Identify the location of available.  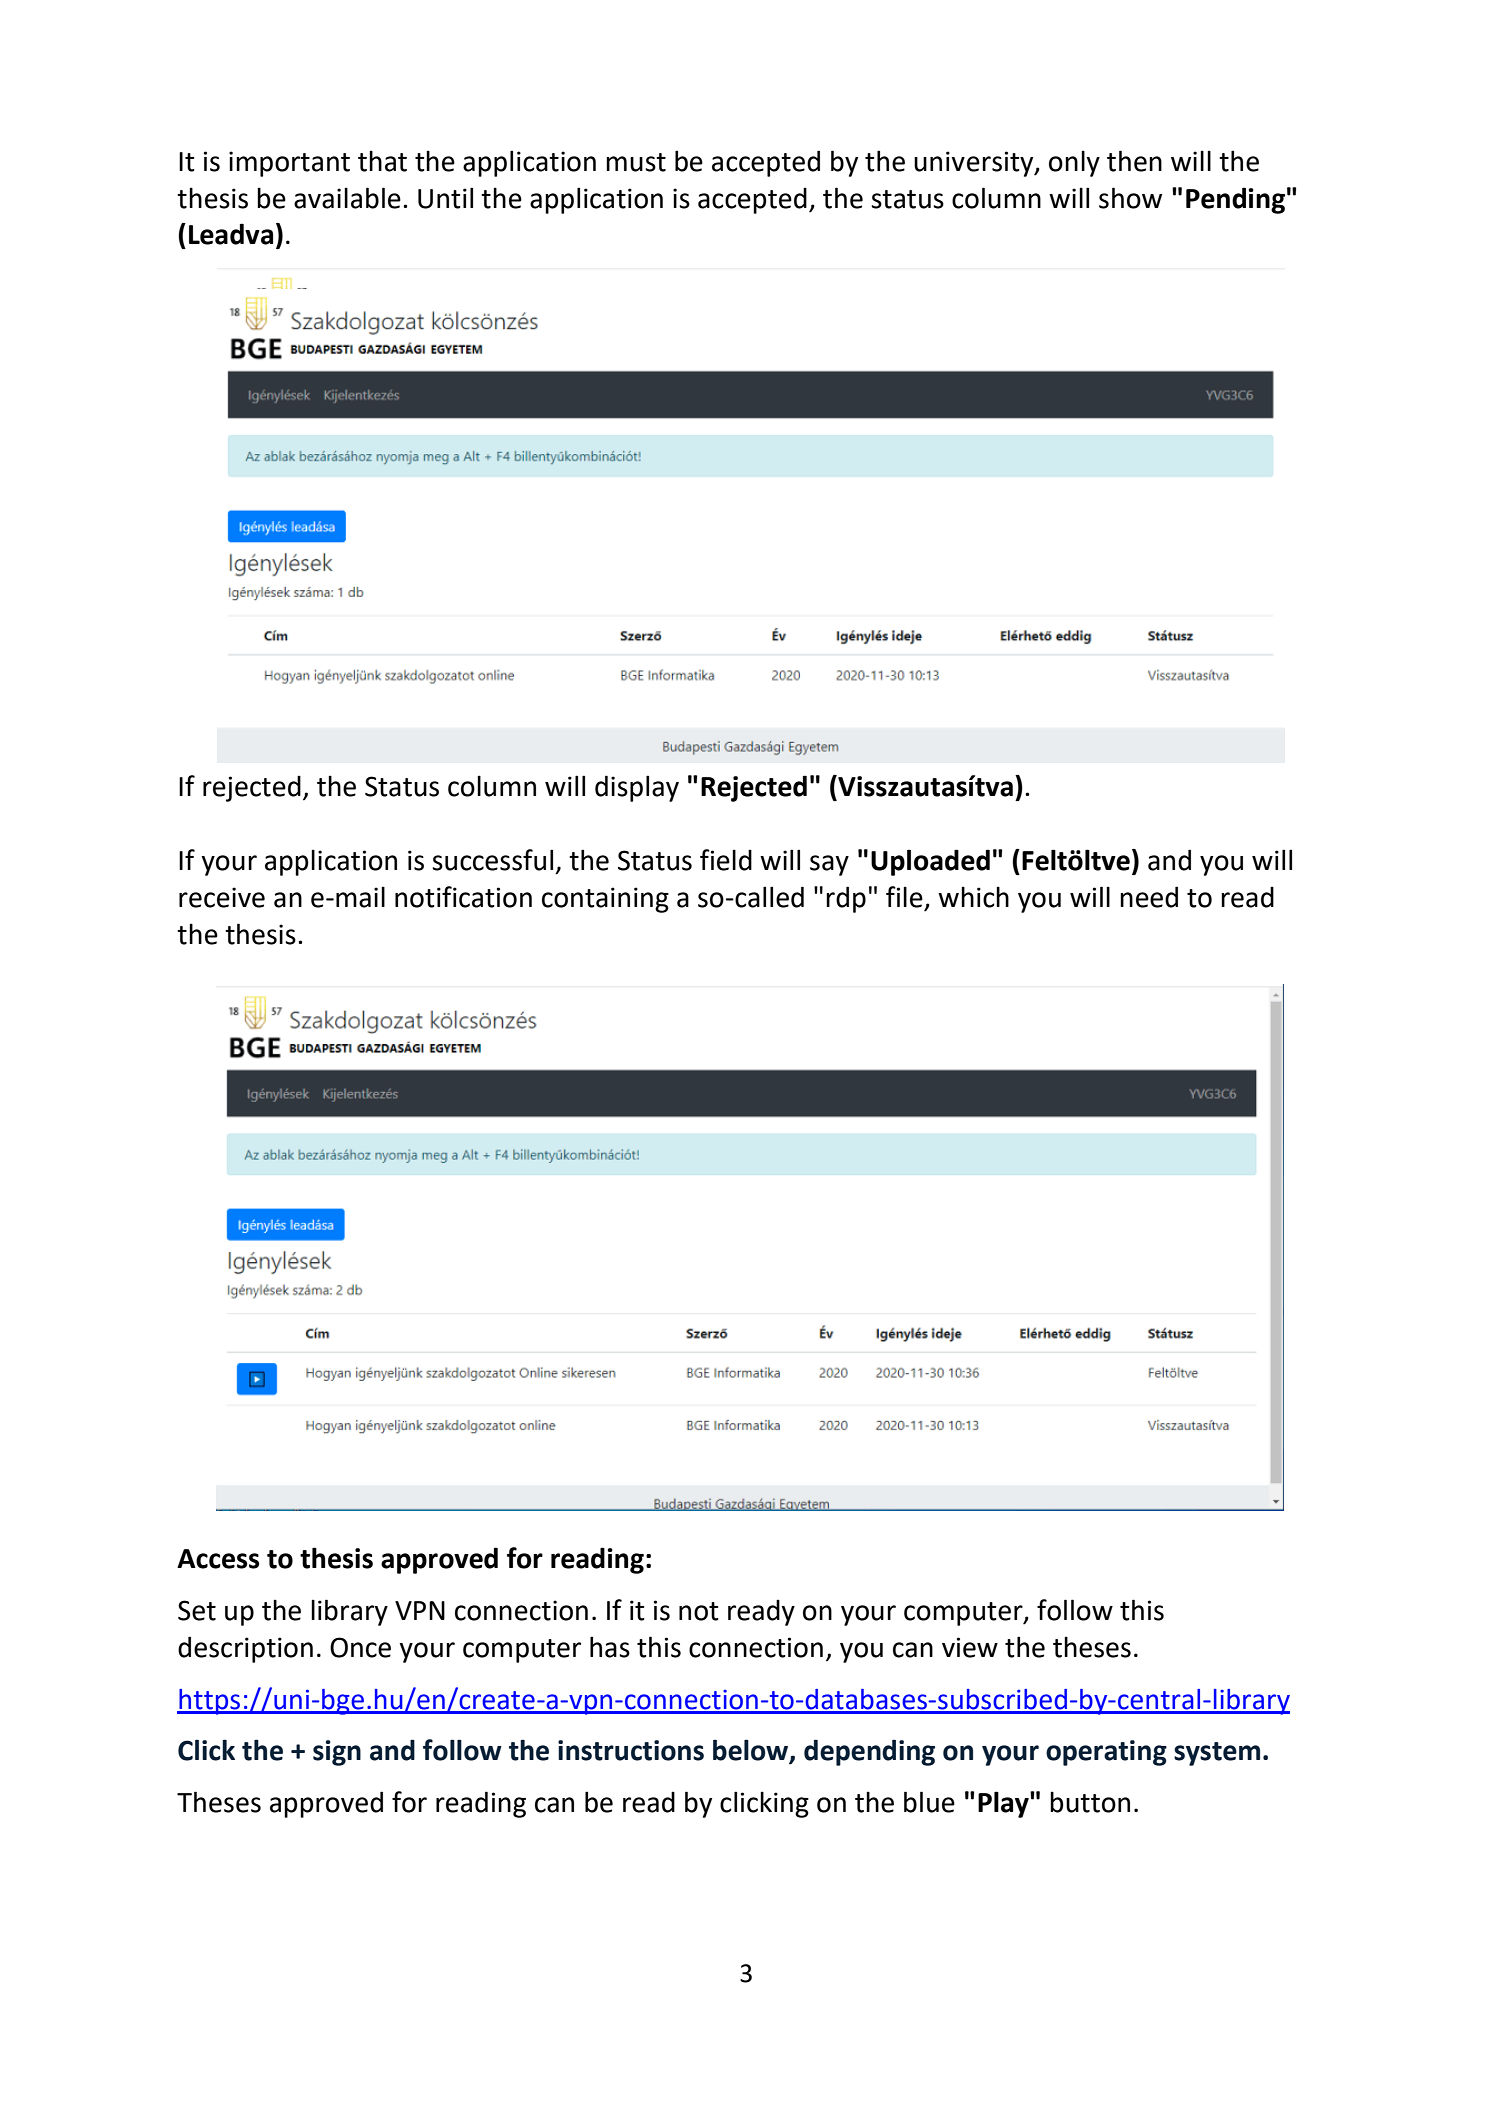
(347, 198).
